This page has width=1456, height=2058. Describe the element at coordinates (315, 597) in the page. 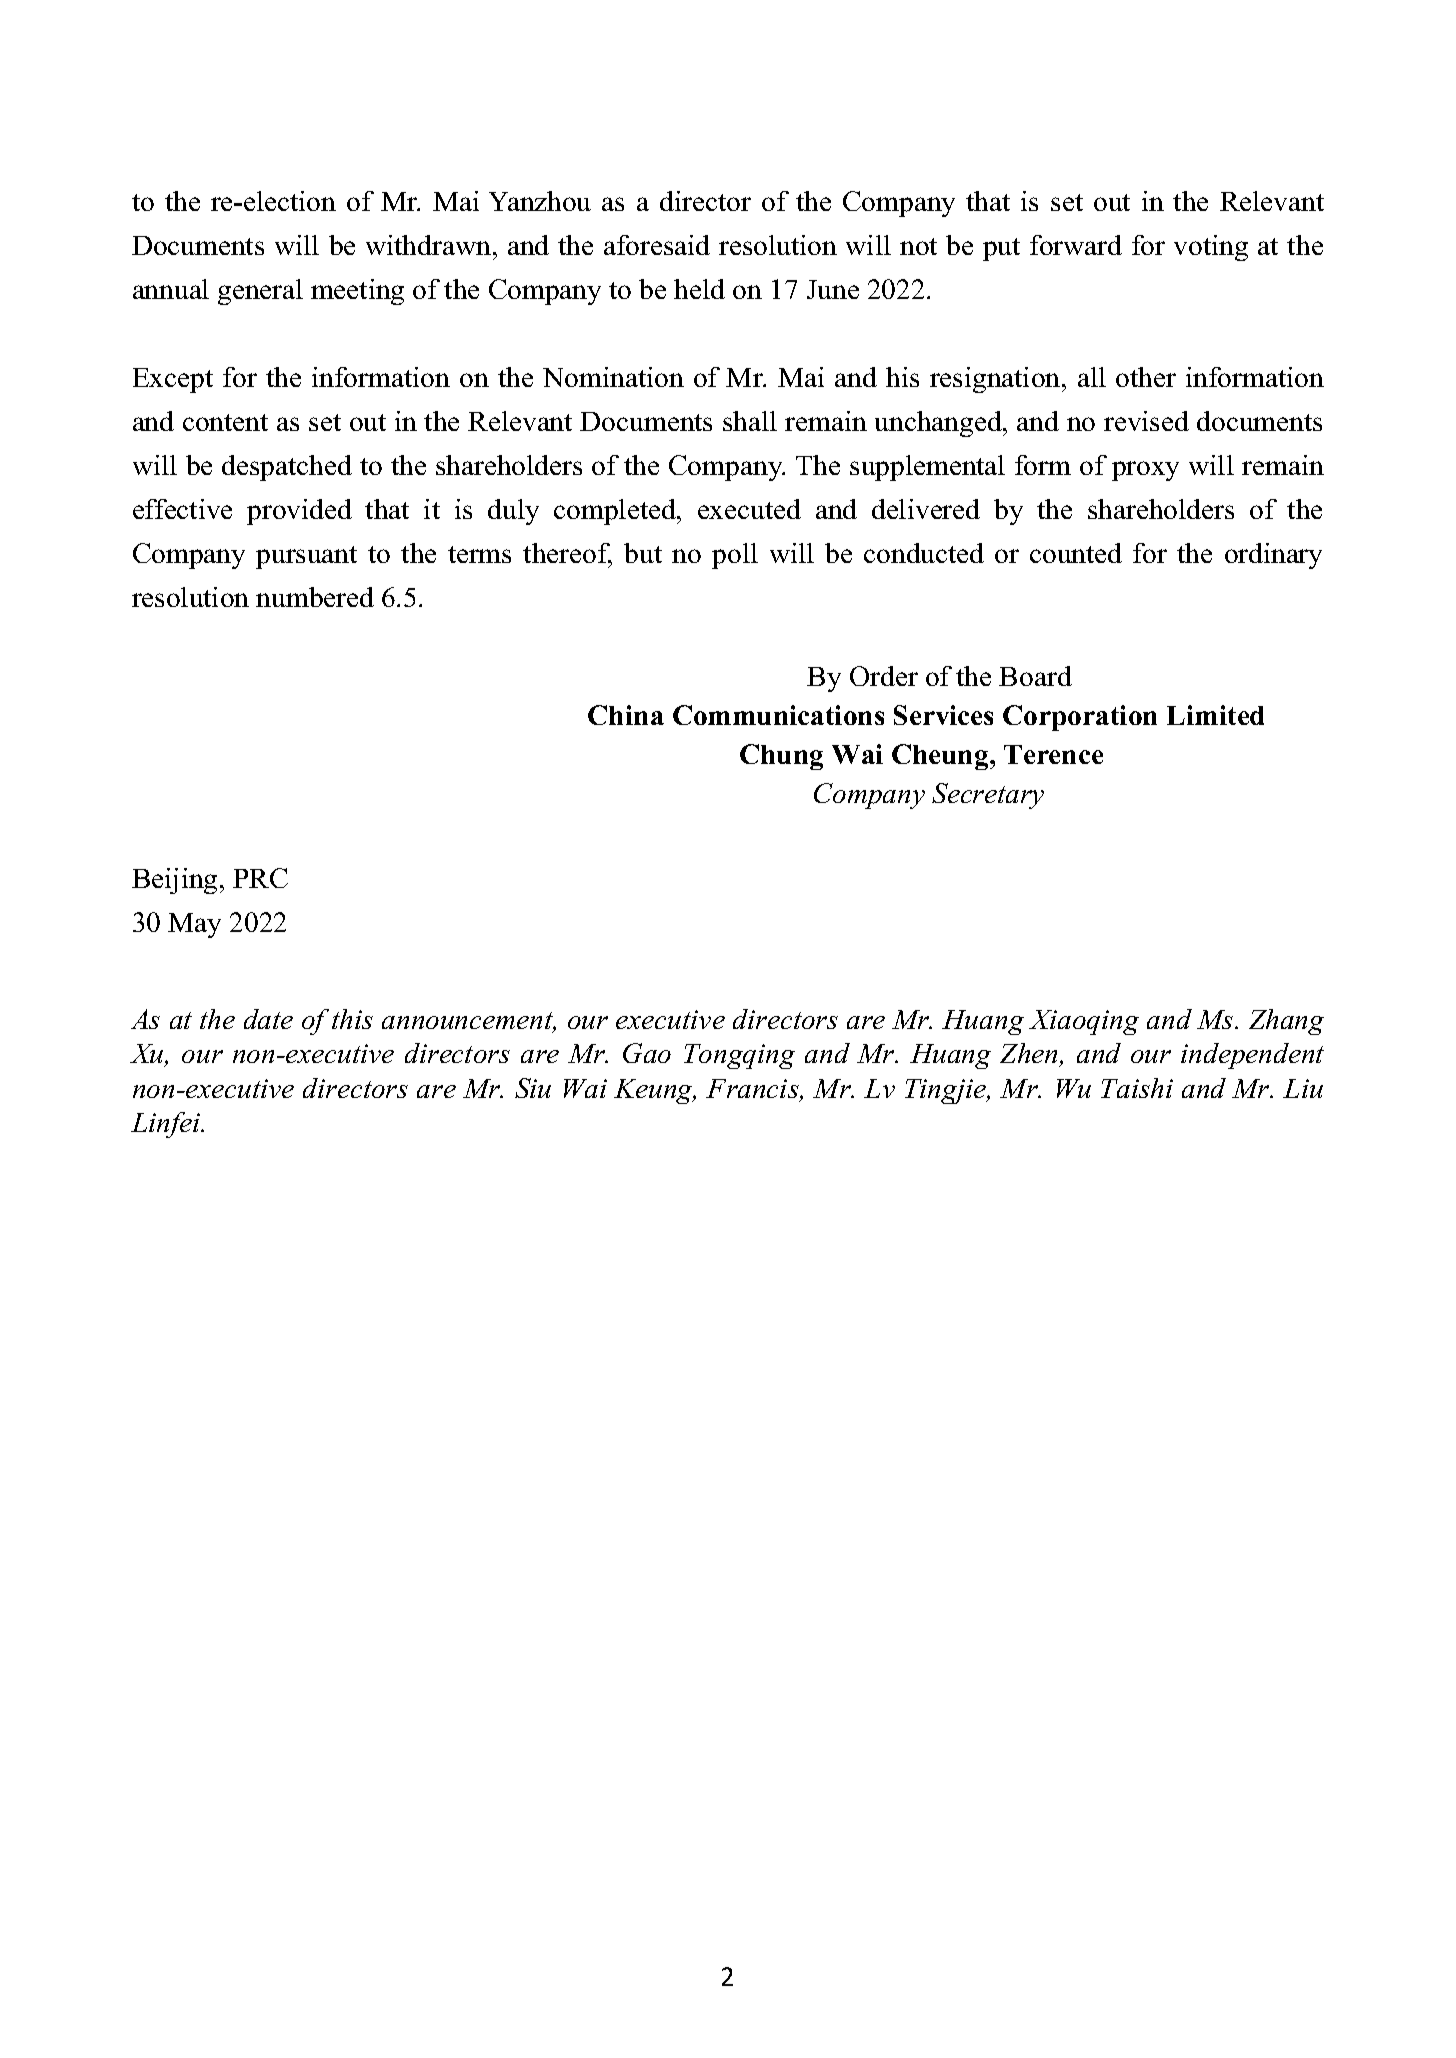

I see `numbered` at that location.
